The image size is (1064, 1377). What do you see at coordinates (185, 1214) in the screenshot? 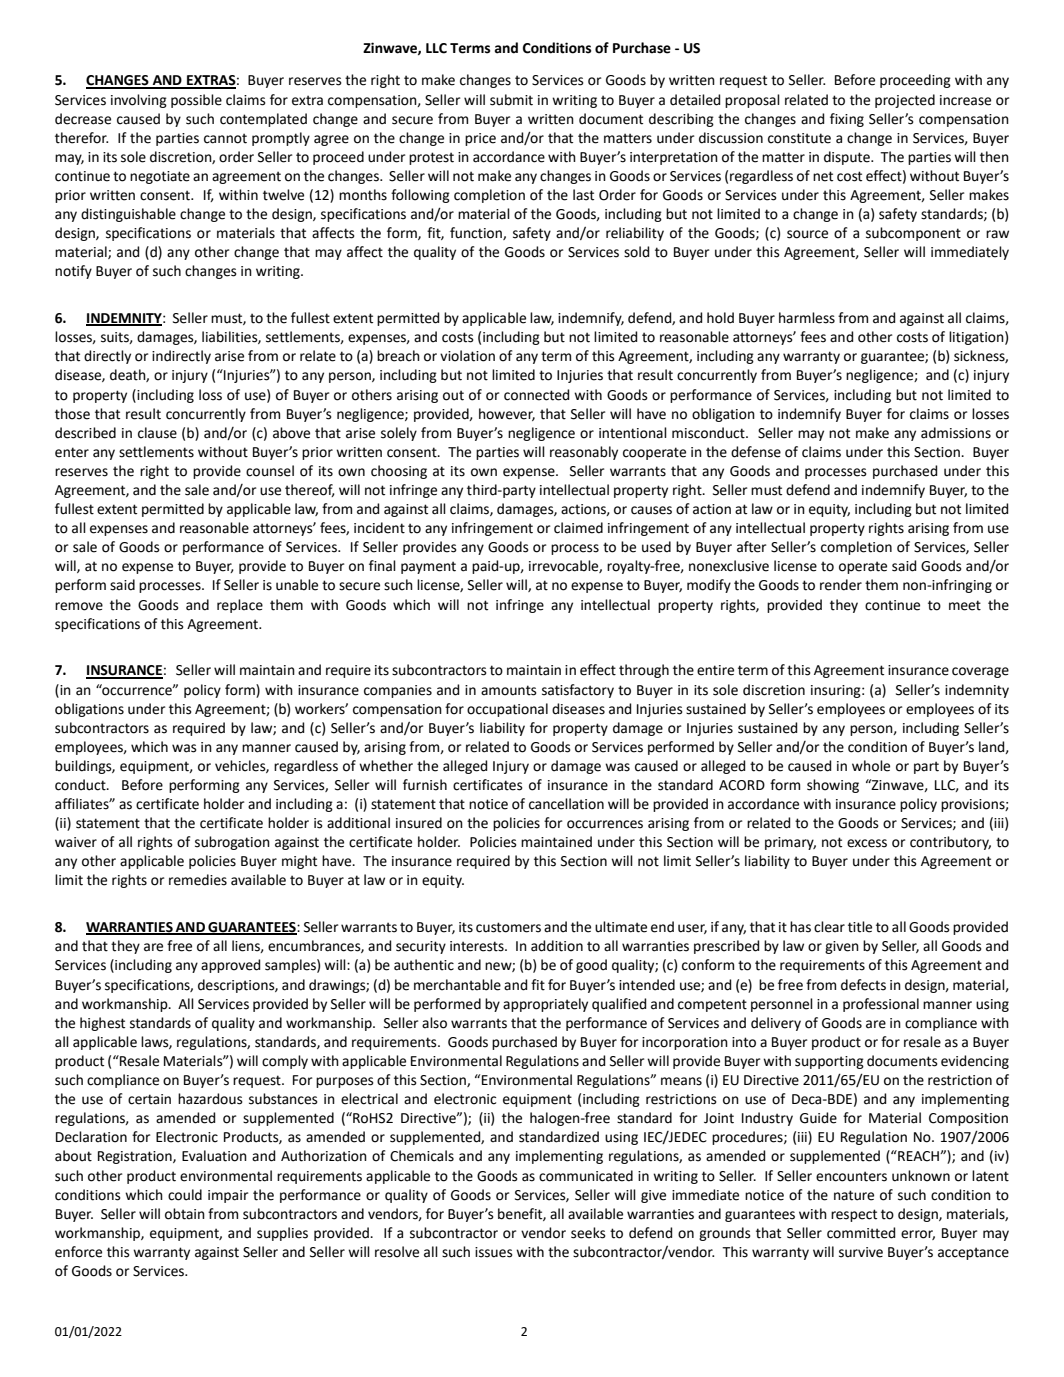
I see `obtain` at bounding box center [185, 1214].
